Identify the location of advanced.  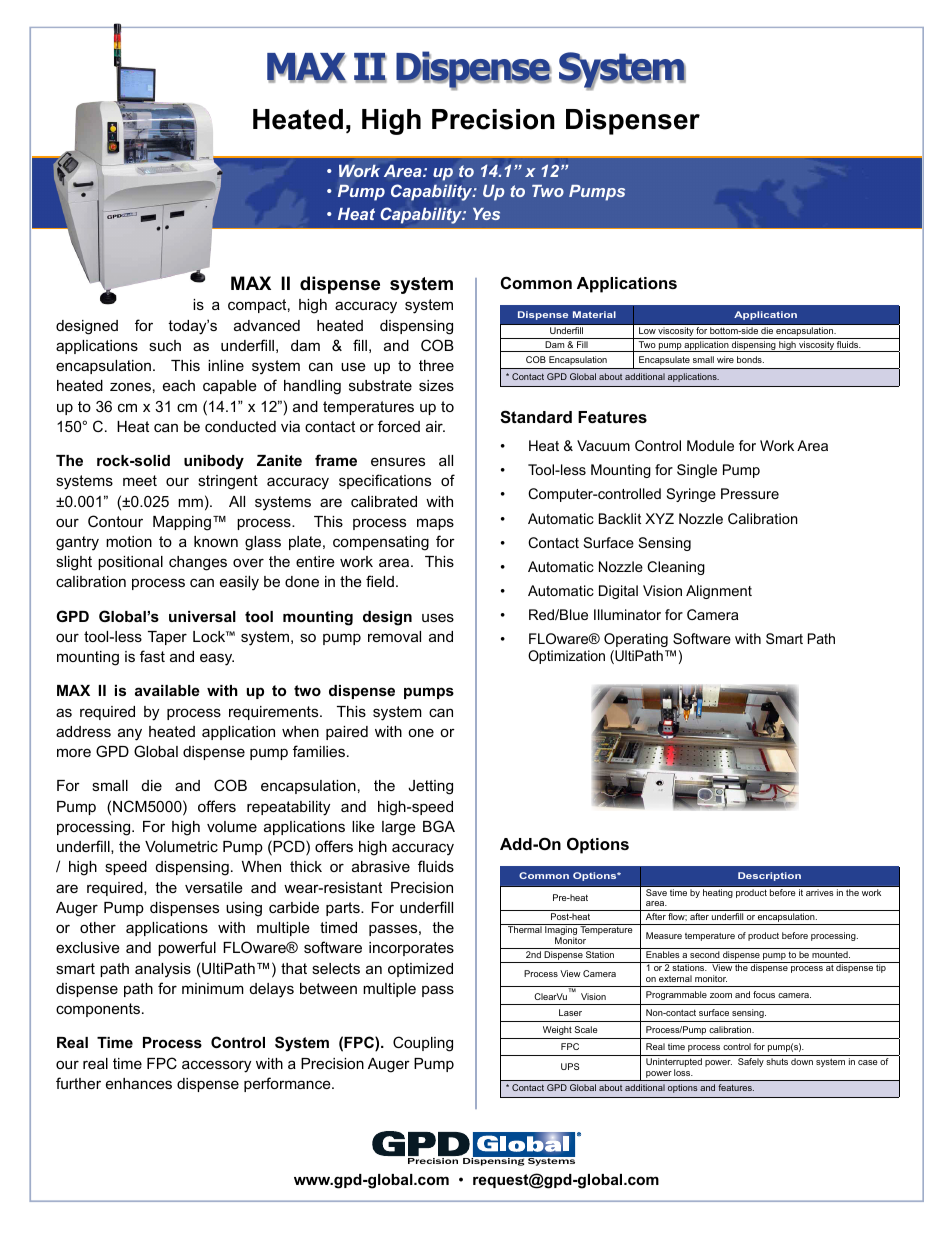
(267, 325).
